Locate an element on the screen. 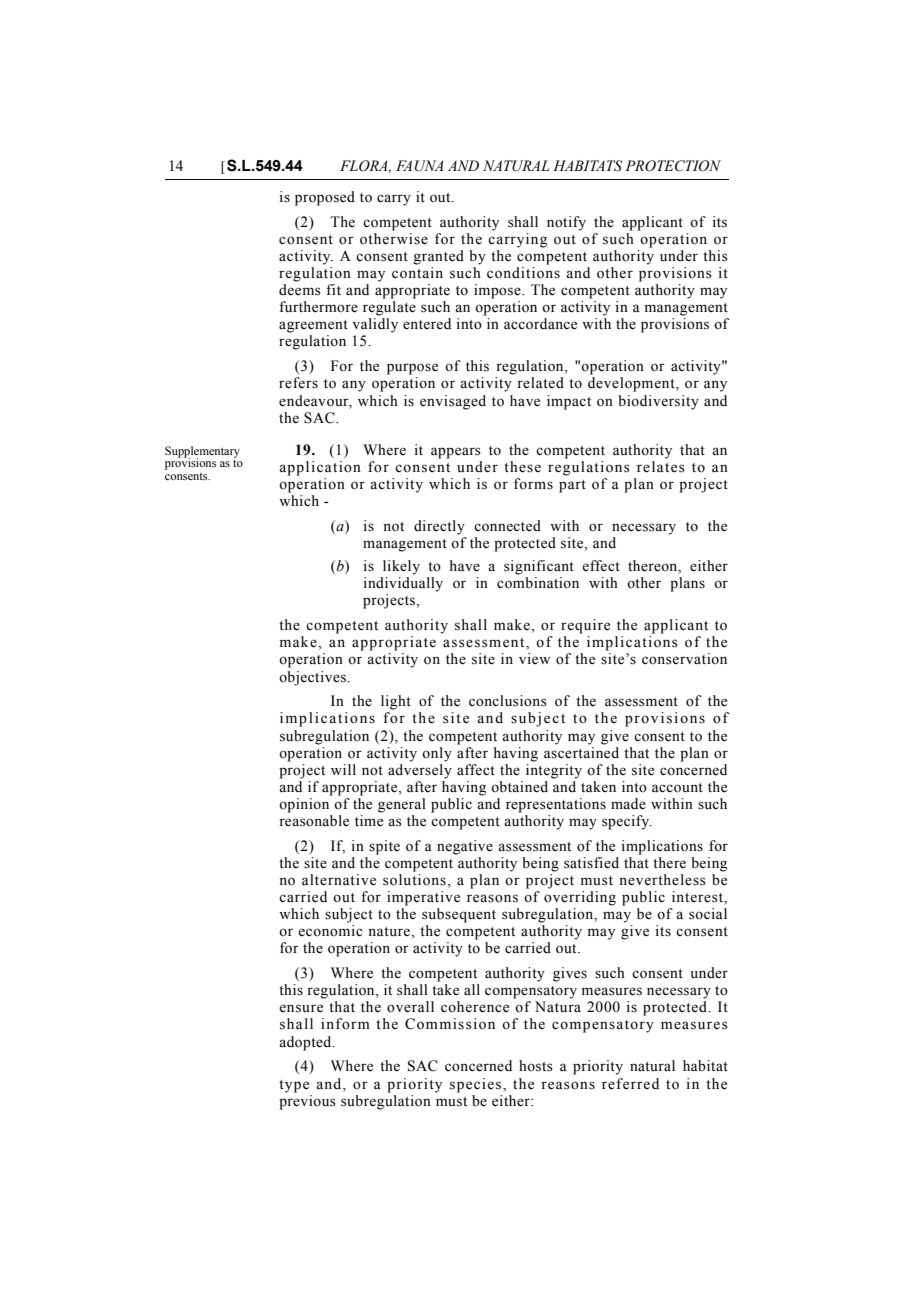 The width and height of the screenshot is (924, 1308). FAUNA is located at coordinates (419, 166).
